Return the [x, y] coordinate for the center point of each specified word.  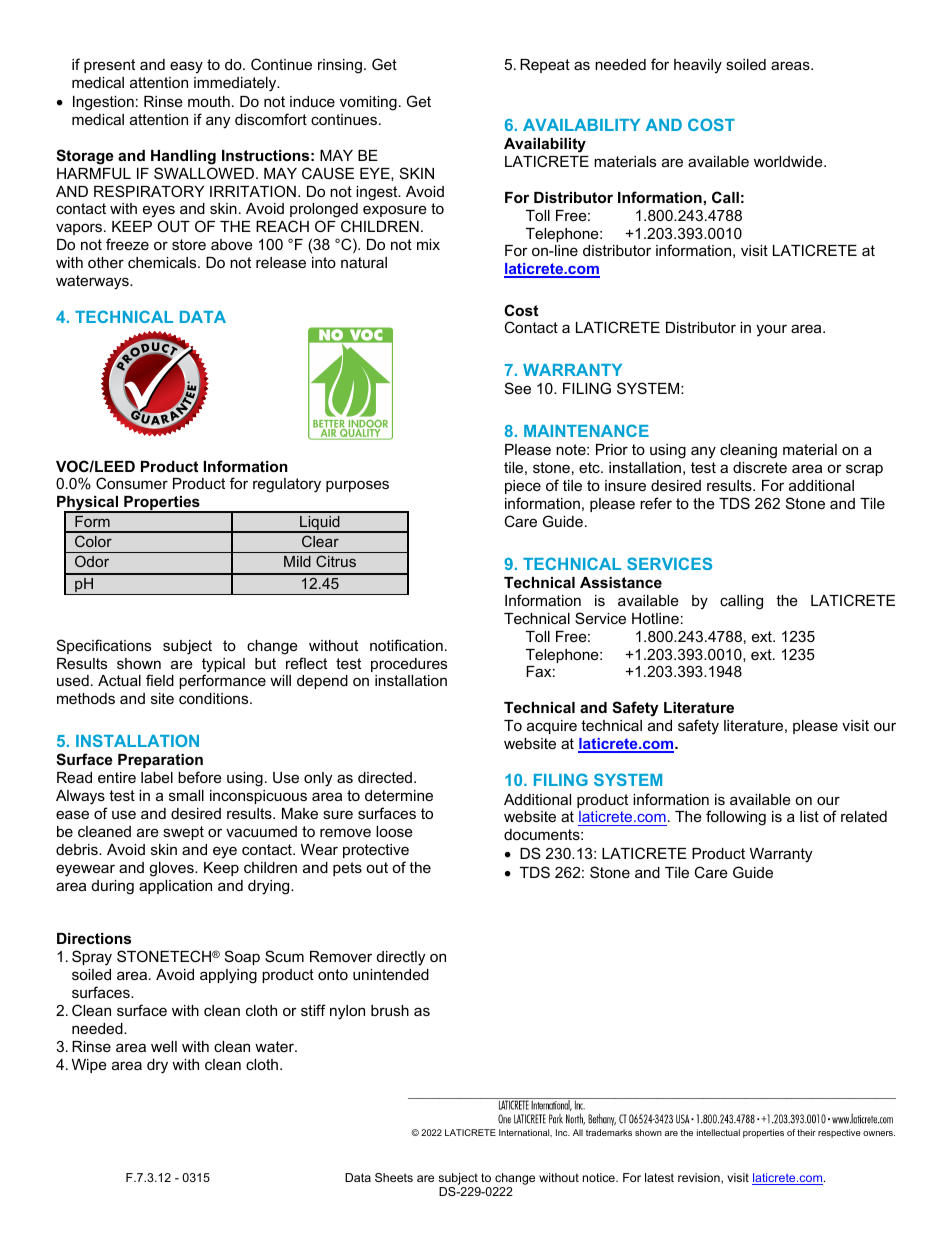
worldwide [789, 161]
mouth [209, 101]
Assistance [621, 582]
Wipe [89, 1066]
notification [406, 645]
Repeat [545, 66]
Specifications [104, 646]
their [806, 1132]
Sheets [394, 1177]
